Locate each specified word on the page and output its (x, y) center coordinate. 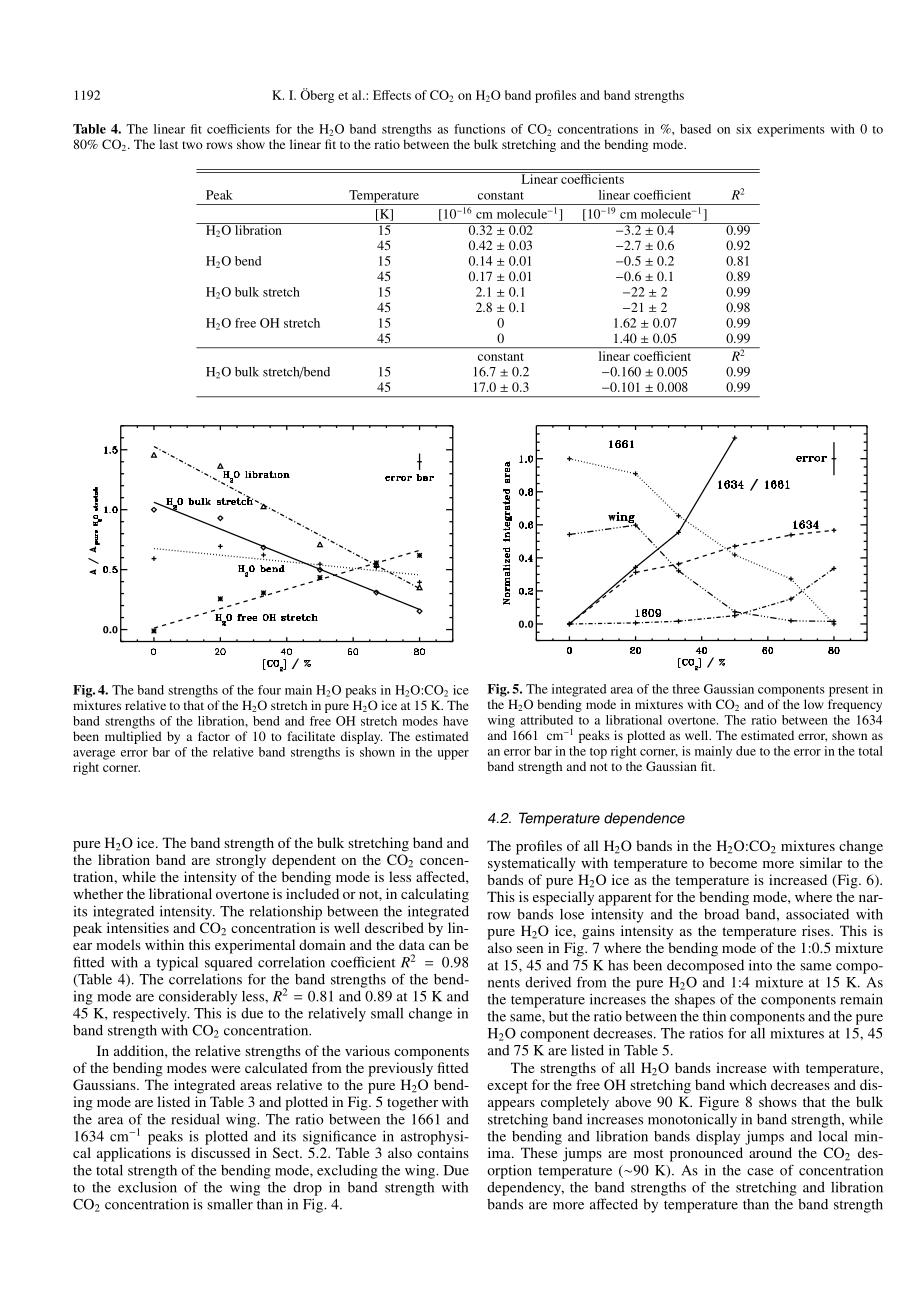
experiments (791, 130)
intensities (138, 927)
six (744, 129)
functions (479, 129)
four (269, 690)
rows (219, 145)
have (455, 721)
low (814, 704)
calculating (435, 895)
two (192, 145)
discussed (220, 1152)
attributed (547, 720)
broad (721, 914)
